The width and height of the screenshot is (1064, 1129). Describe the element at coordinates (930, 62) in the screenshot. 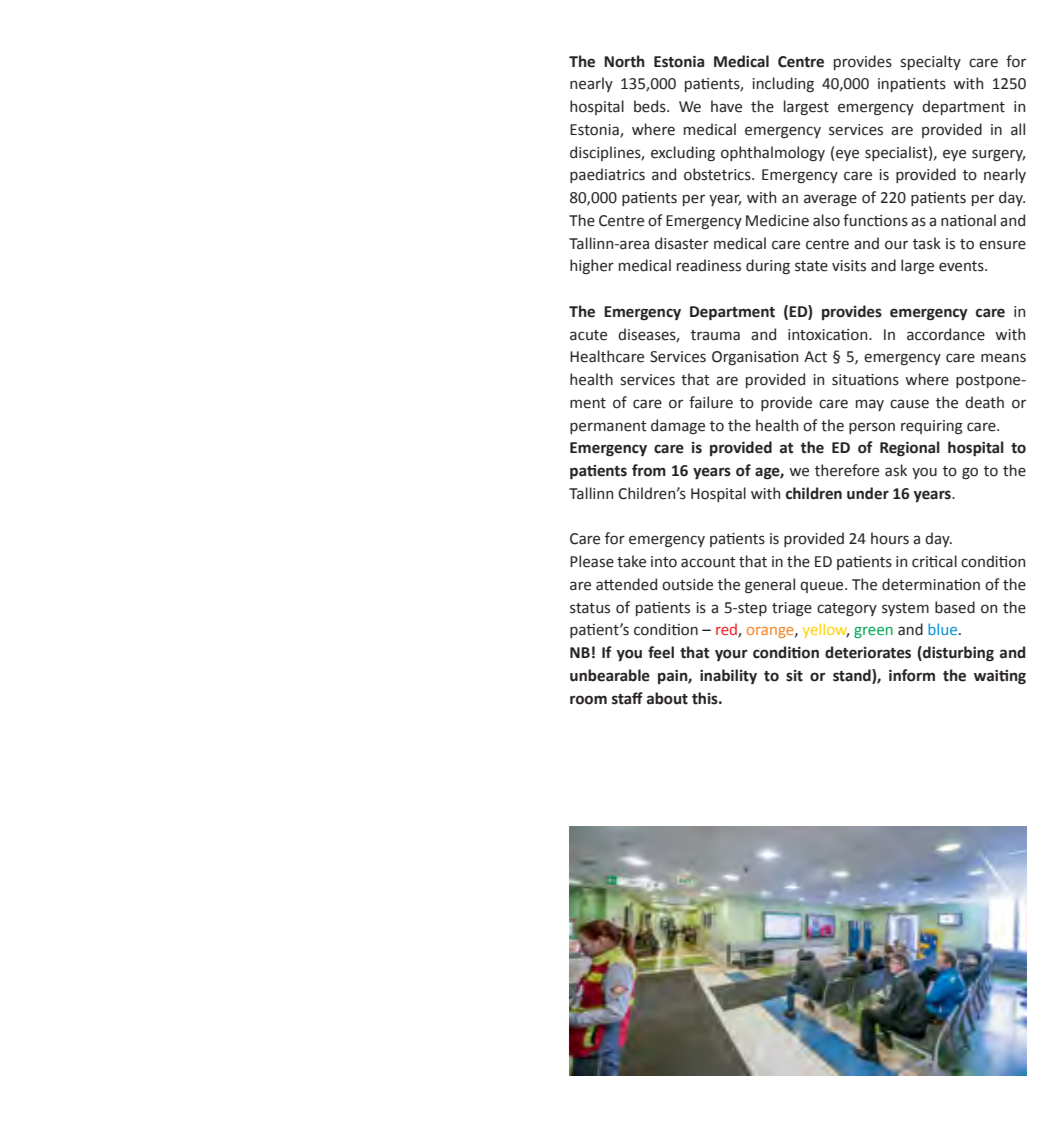

I see `specialty` at that location.
